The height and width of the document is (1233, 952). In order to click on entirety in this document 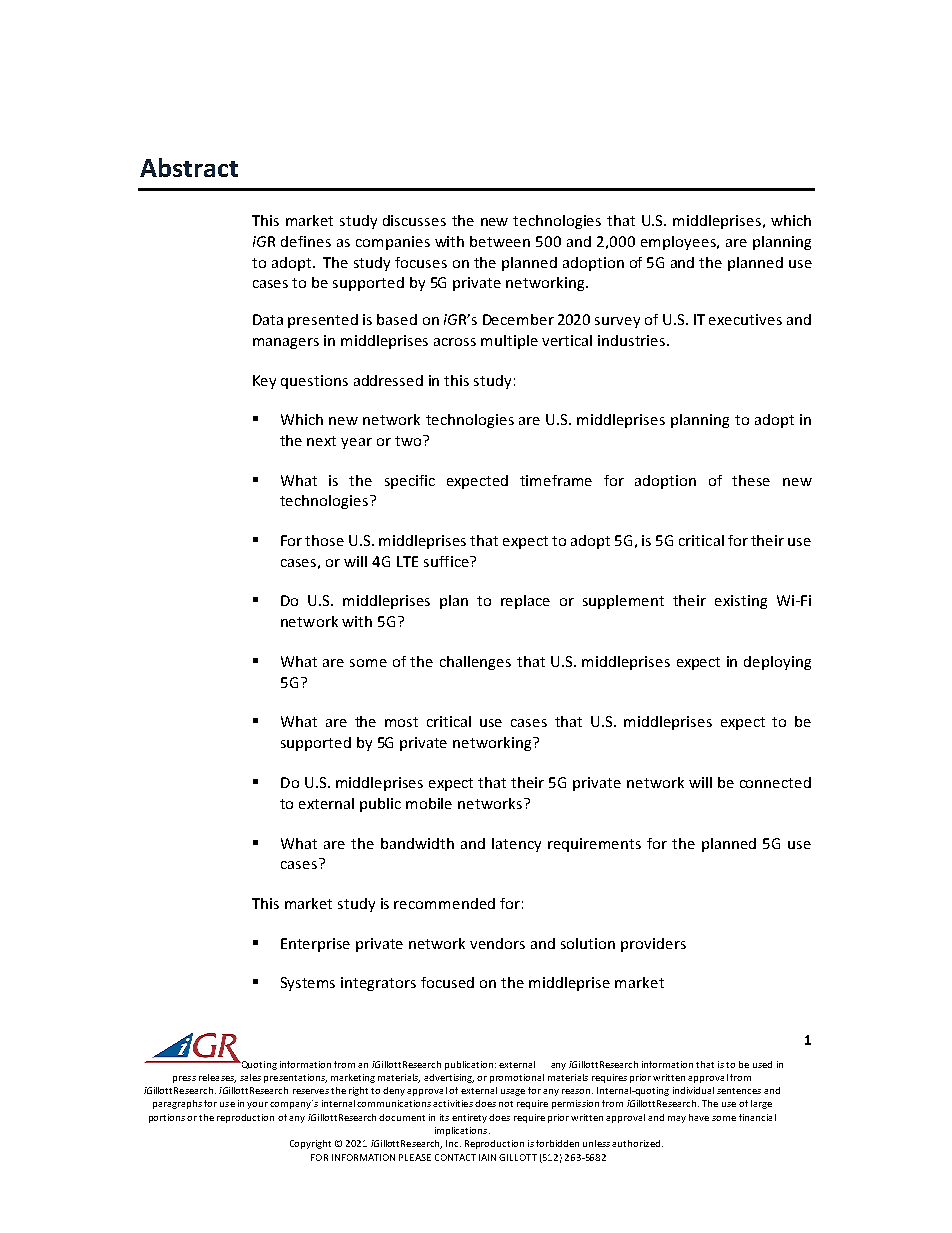, I will do `click(469, 1118)`.
